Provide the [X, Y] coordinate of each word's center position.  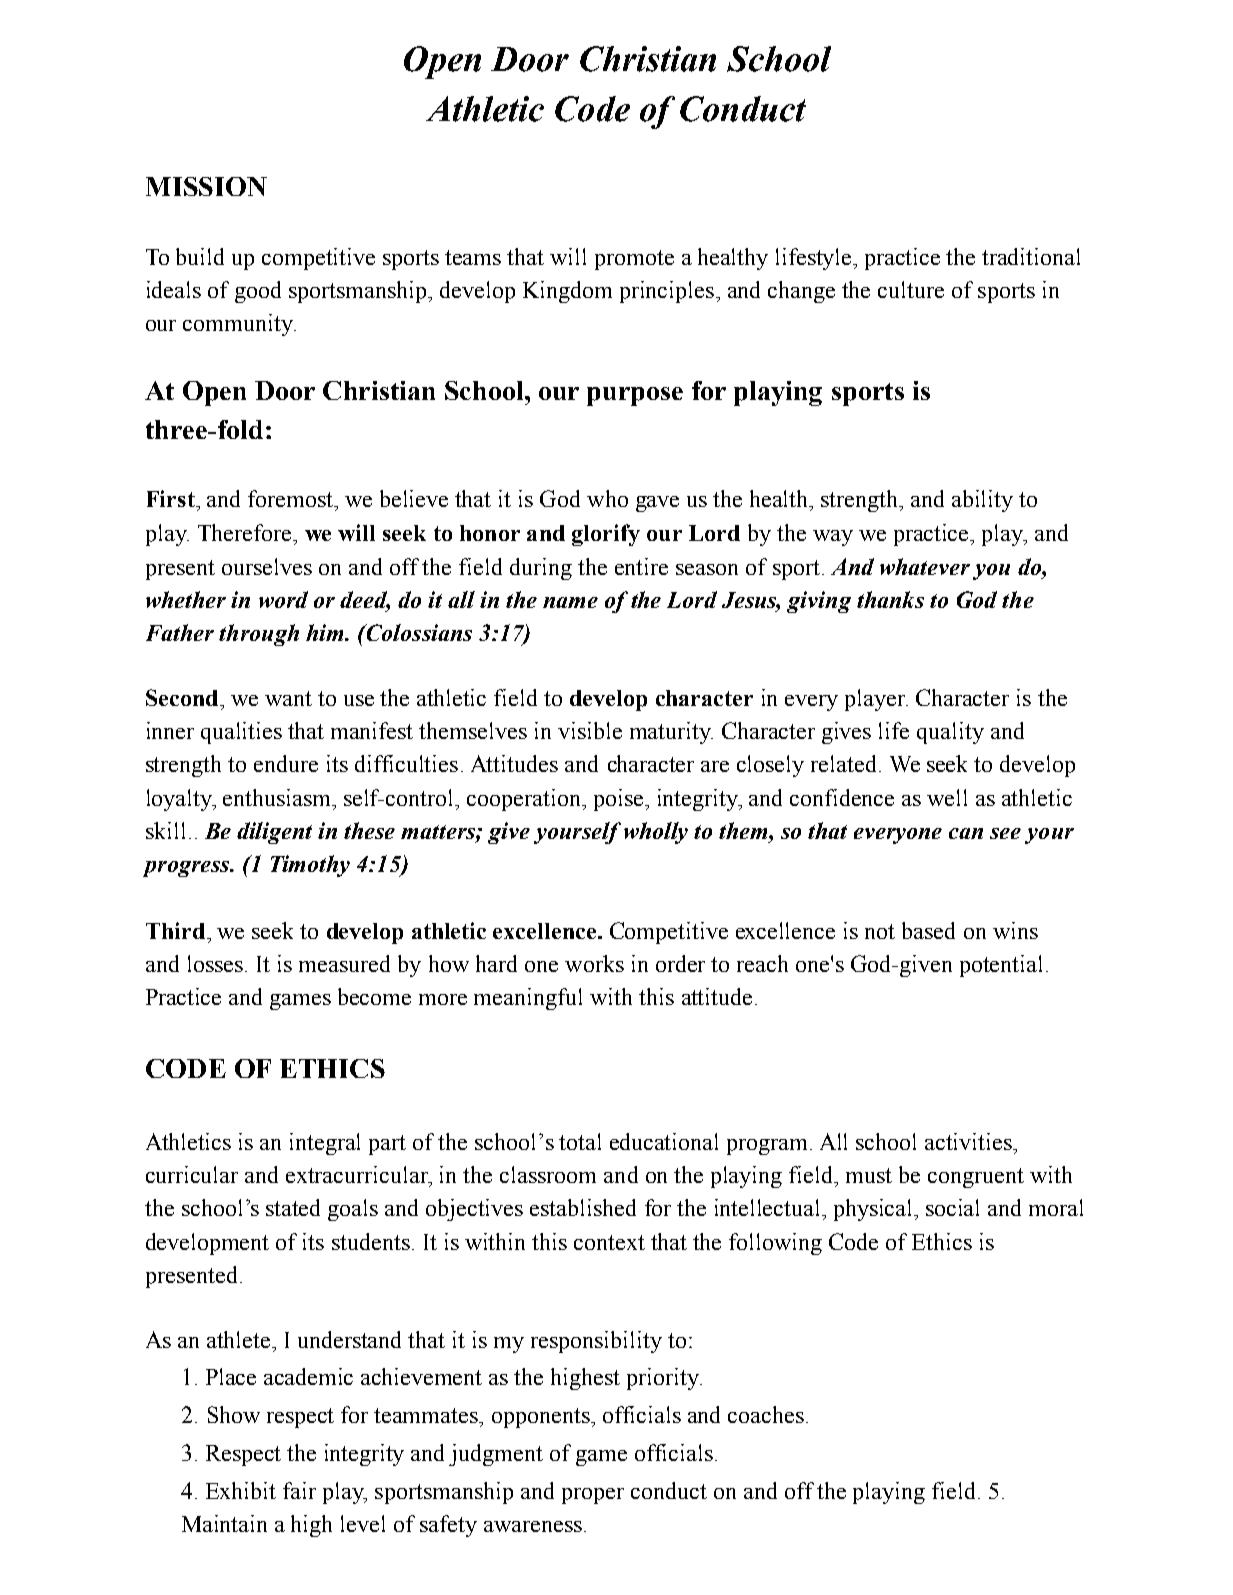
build [200, 256]
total [580, 1141]
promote [634, 260]
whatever [925, 566]
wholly [656, 833]
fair [299, 1490]
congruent [976, 1178]
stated [293, 1207]
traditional [1031, 256]
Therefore [246, 532]
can [966, 833]
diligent [274, 833]
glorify [606, 535]
